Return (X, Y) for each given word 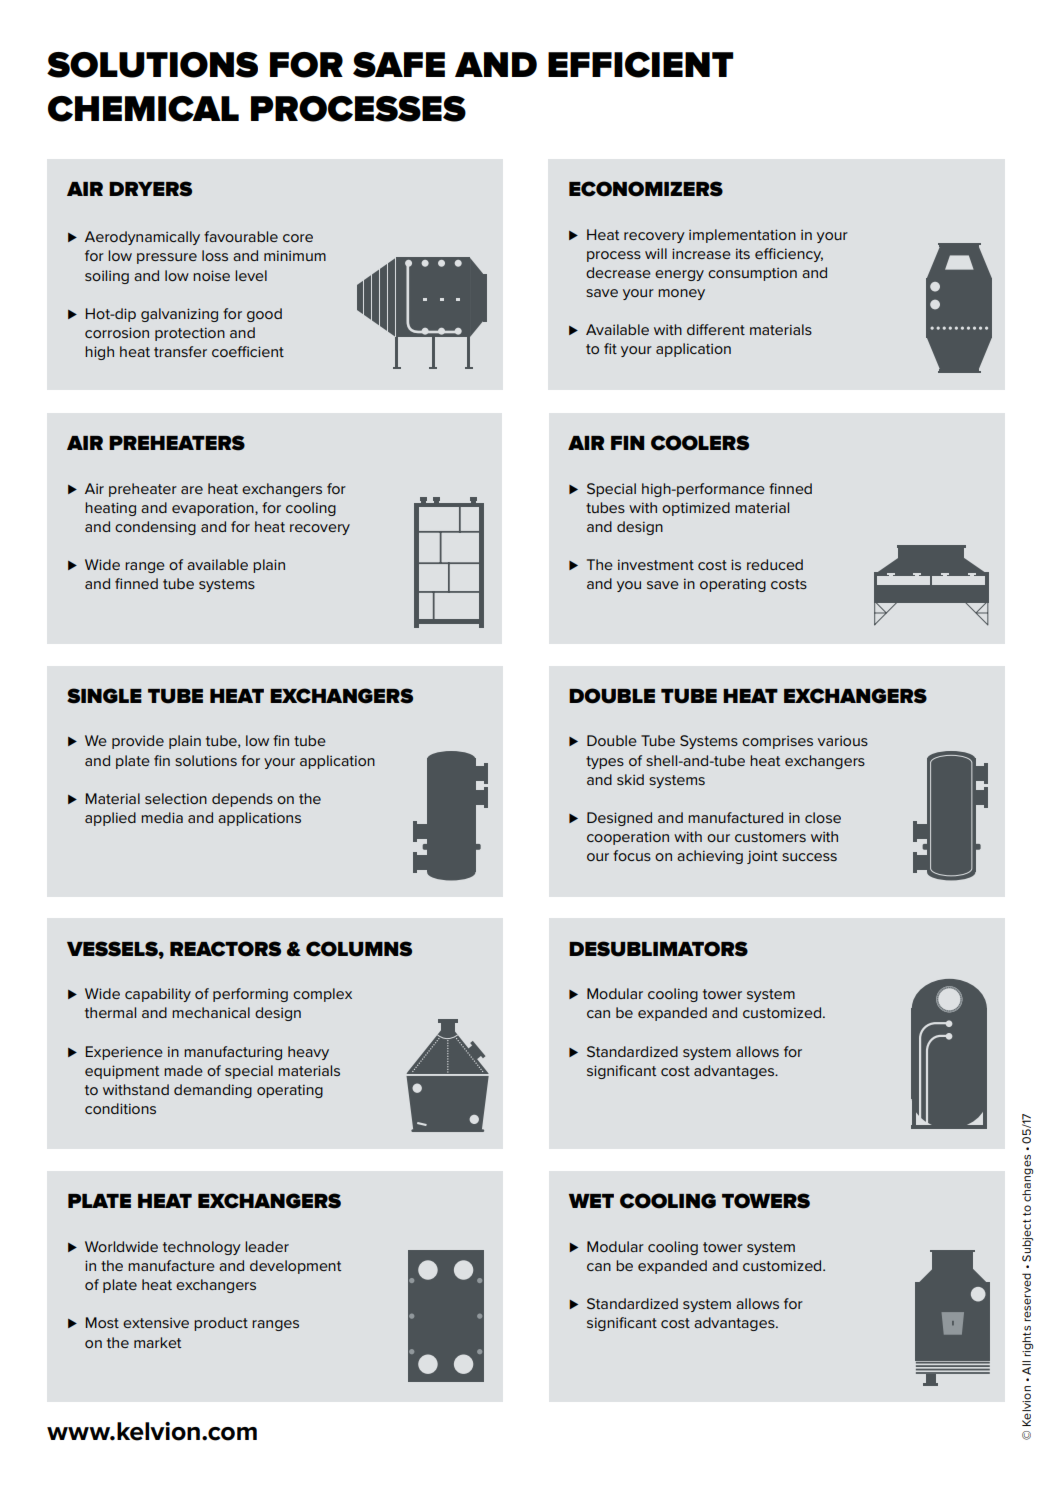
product (221, 1324)
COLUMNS (359, 949)
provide (138, 742)
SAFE (399, 65)
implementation (742, 236)
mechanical (211, 1012)
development (295, 1267)
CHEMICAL (143, 109)
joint (762, 857)
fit (610, 348)
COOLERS (700, 443)
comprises (777, 742)
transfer (180, 351)
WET (591, 1201)
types (605, 762)
